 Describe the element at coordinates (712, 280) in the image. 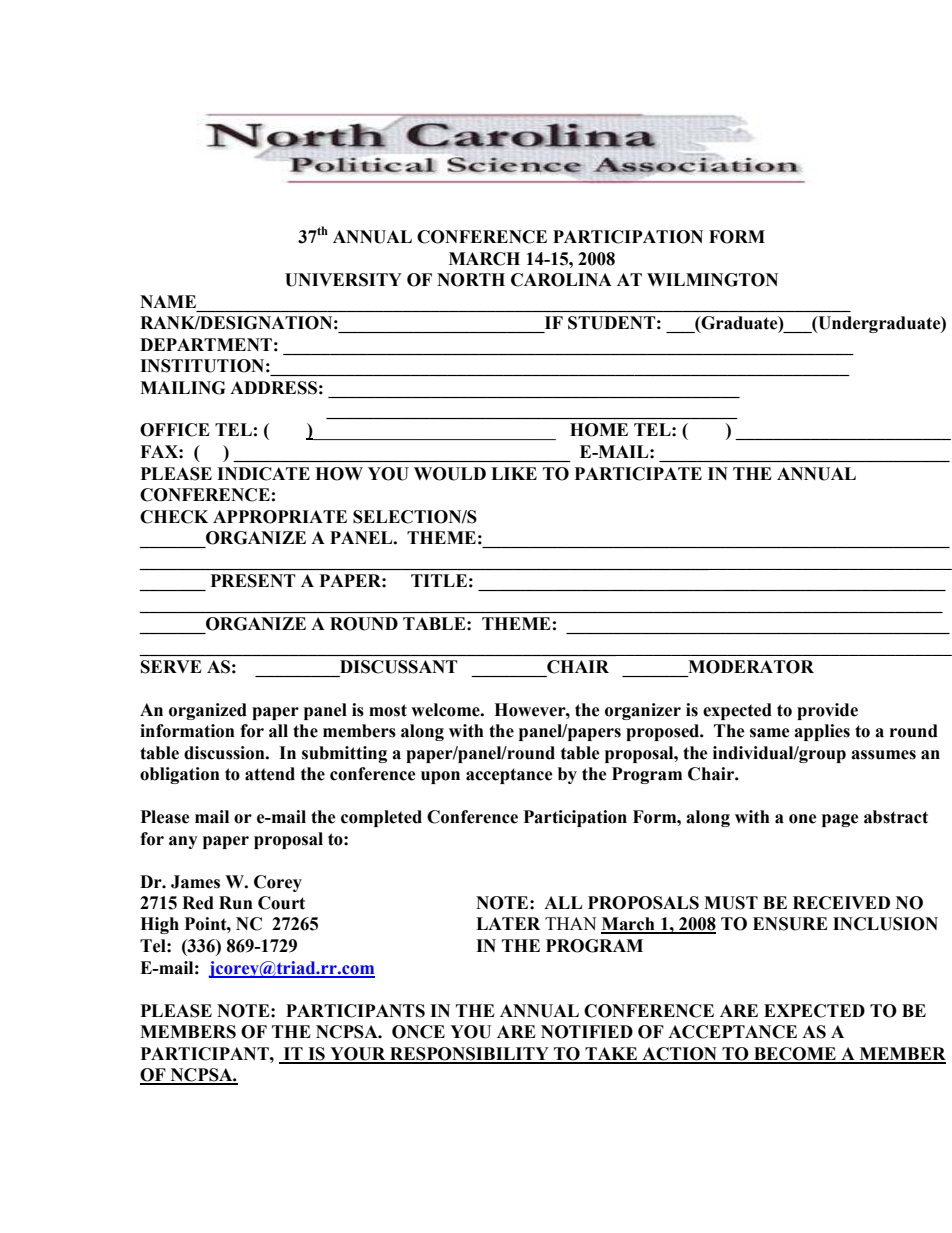

I see `WILMINGTON` at that location.
